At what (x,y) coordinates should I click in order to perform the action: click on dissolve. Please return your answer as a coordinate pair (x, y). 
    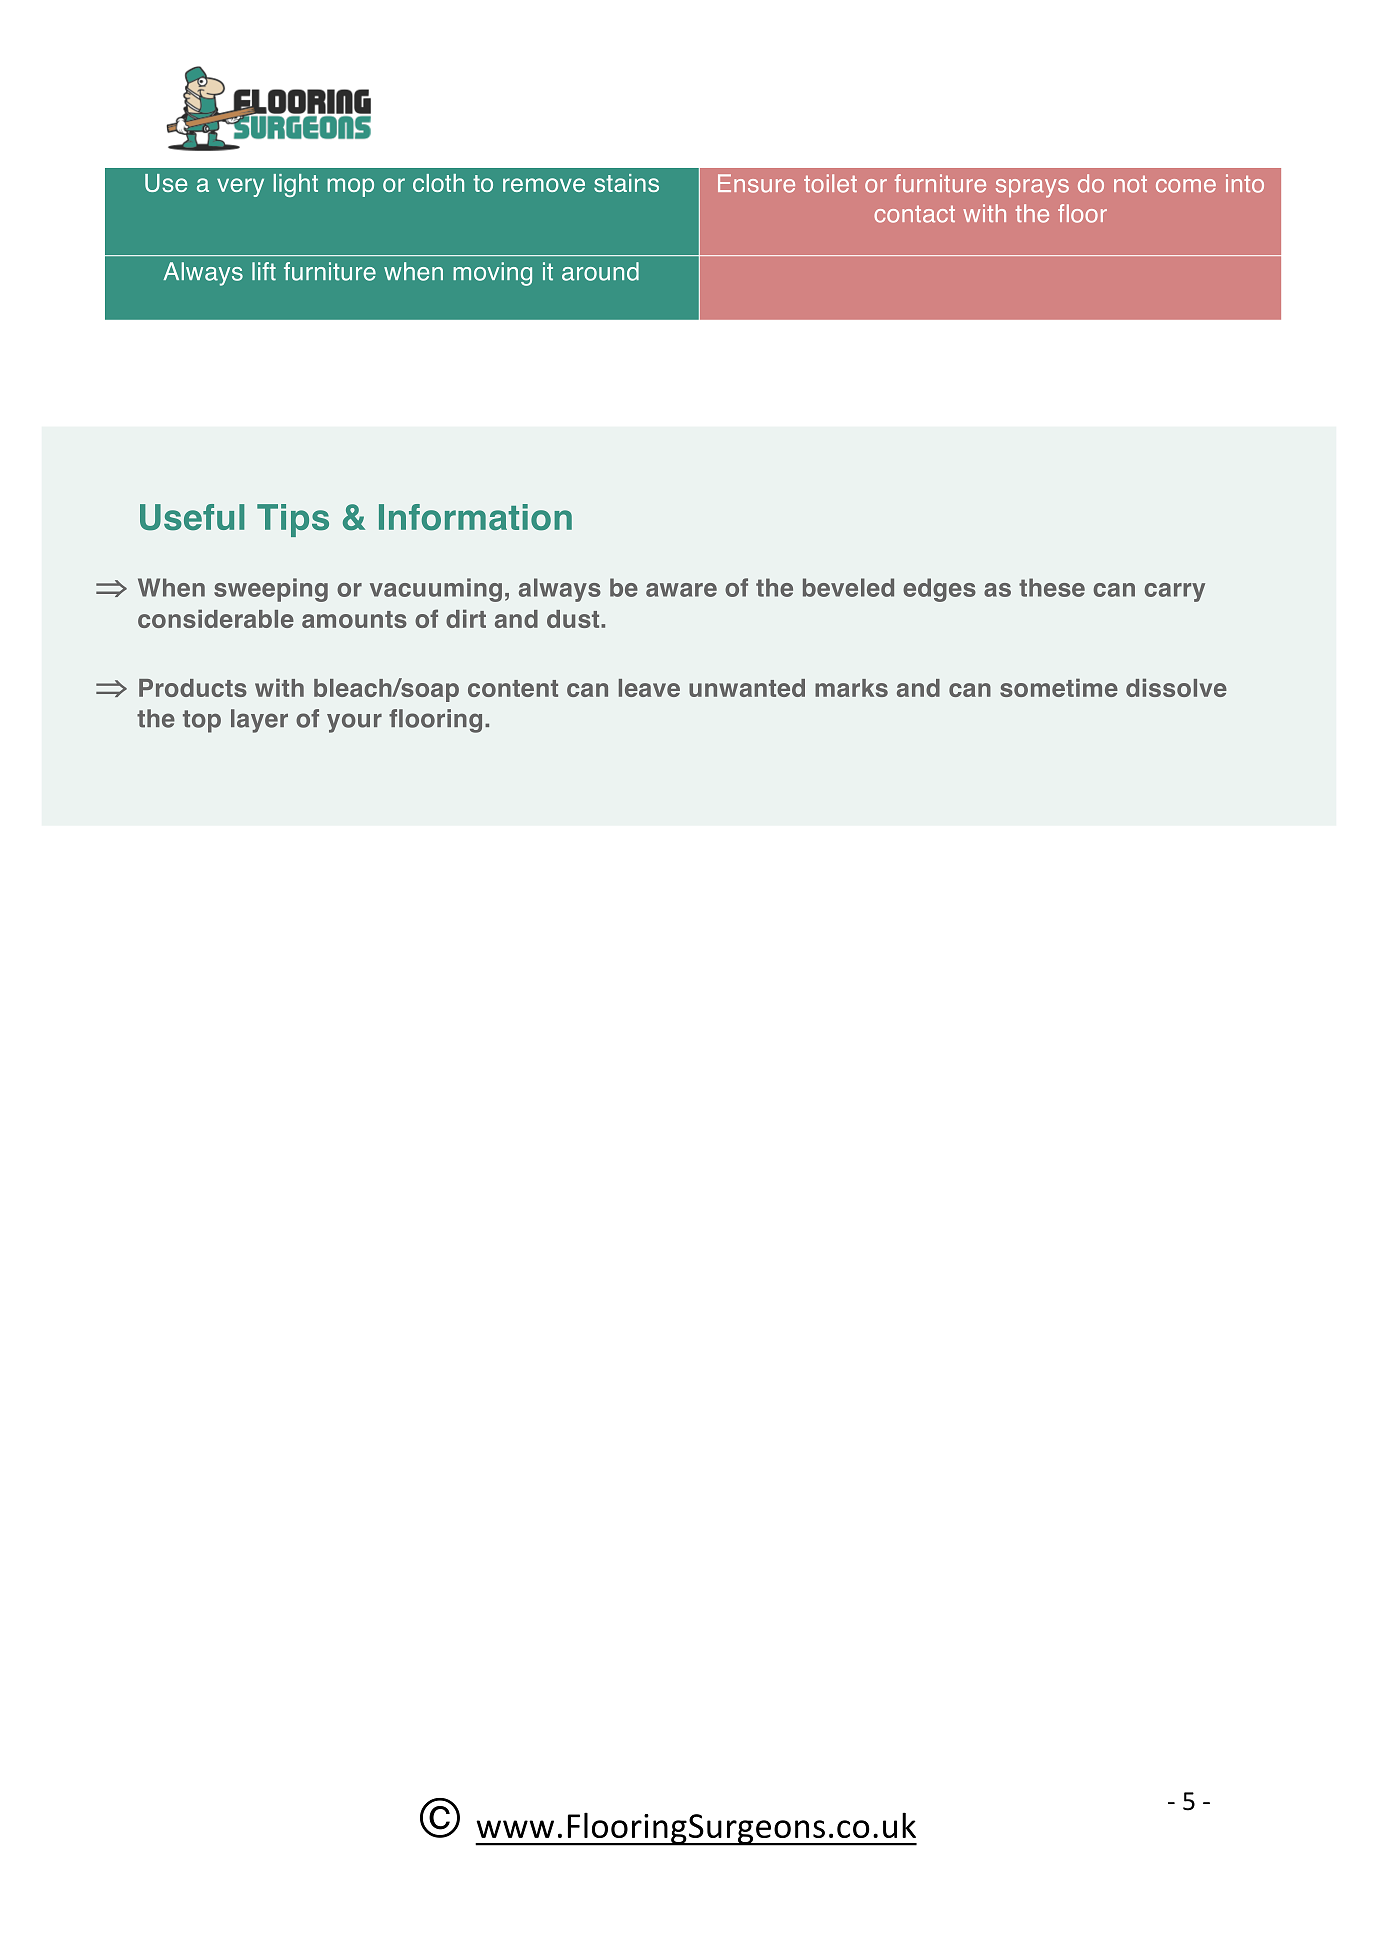
    Looking at the image, I should click on (1176, 687).
